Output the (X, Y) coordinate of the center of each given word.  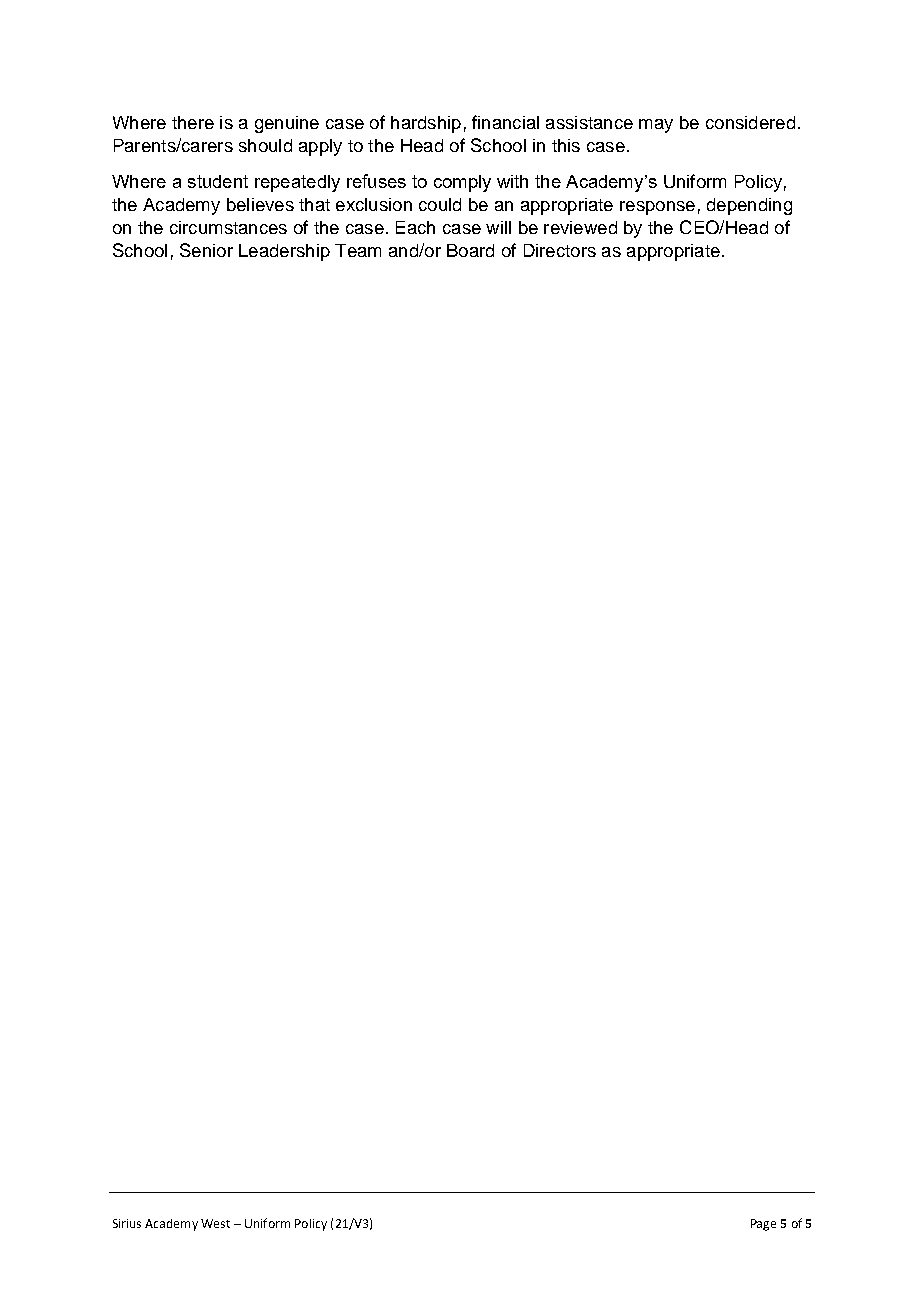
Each (415, 227)
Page (763, 1225)
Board (470, 250)
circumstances (228, 227)
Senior (206, 250)
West (215, 1223)
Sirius (127, 1223)
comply (462, 183)
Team (358, 250)
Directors (560, 250)
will (498, 227)
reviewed (580, 227)
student (218, 181)
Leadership (284, 252)
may (656, 126)
